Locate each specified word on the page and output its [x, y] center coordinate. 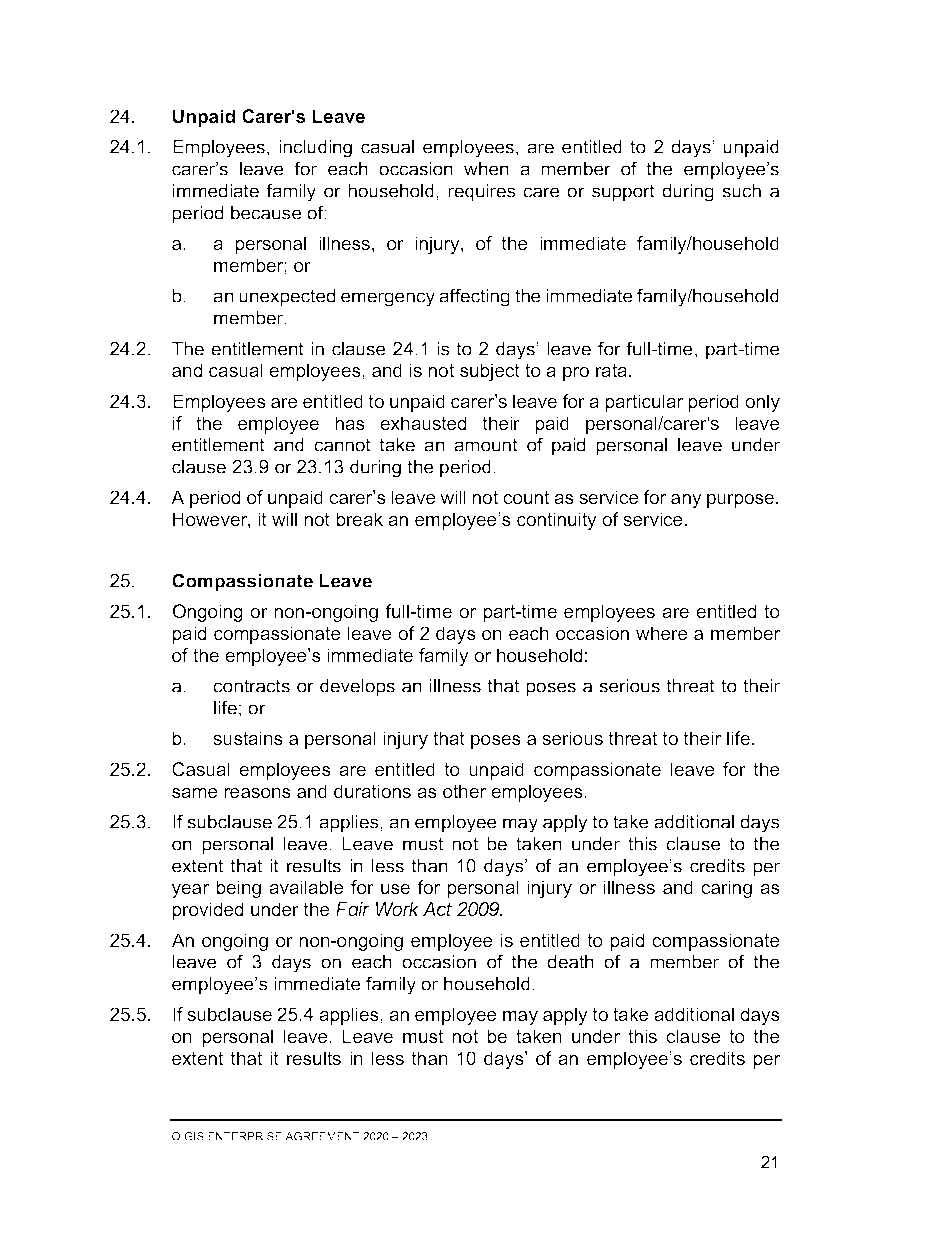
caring [726, 889]
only [762, 403]
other [464, 791]
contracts [251, 686]
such [741, 191]
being [238, 889]
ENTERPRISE [245, 1136]
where [662, 633]
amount [486, 445]
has [350, 423]
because [266, 213]
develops [357, 688]
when [486, 169]
